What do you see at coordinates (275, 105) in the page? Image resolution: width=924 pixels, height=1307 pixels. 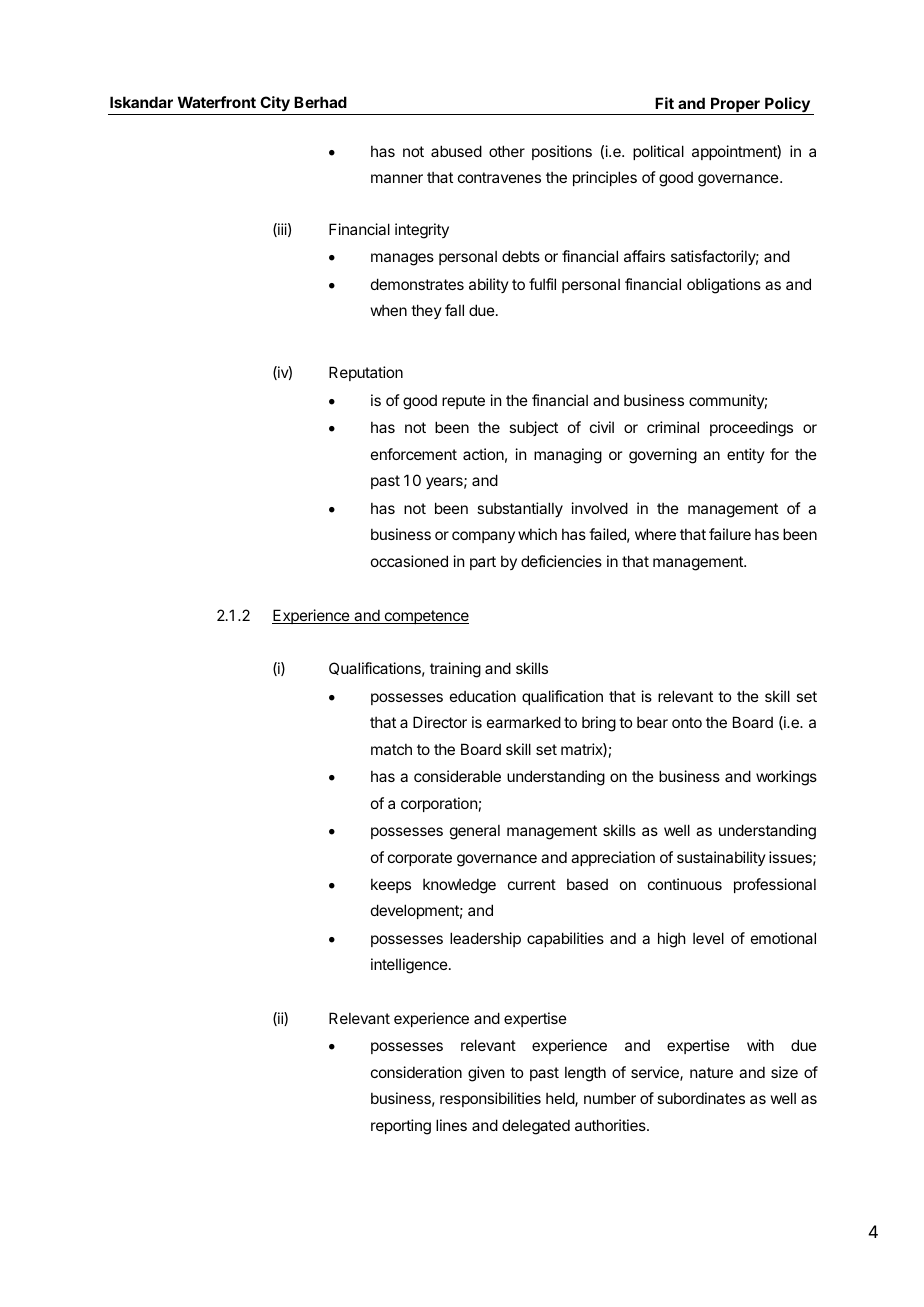 I see `City` at bounding box center [275, 105].
